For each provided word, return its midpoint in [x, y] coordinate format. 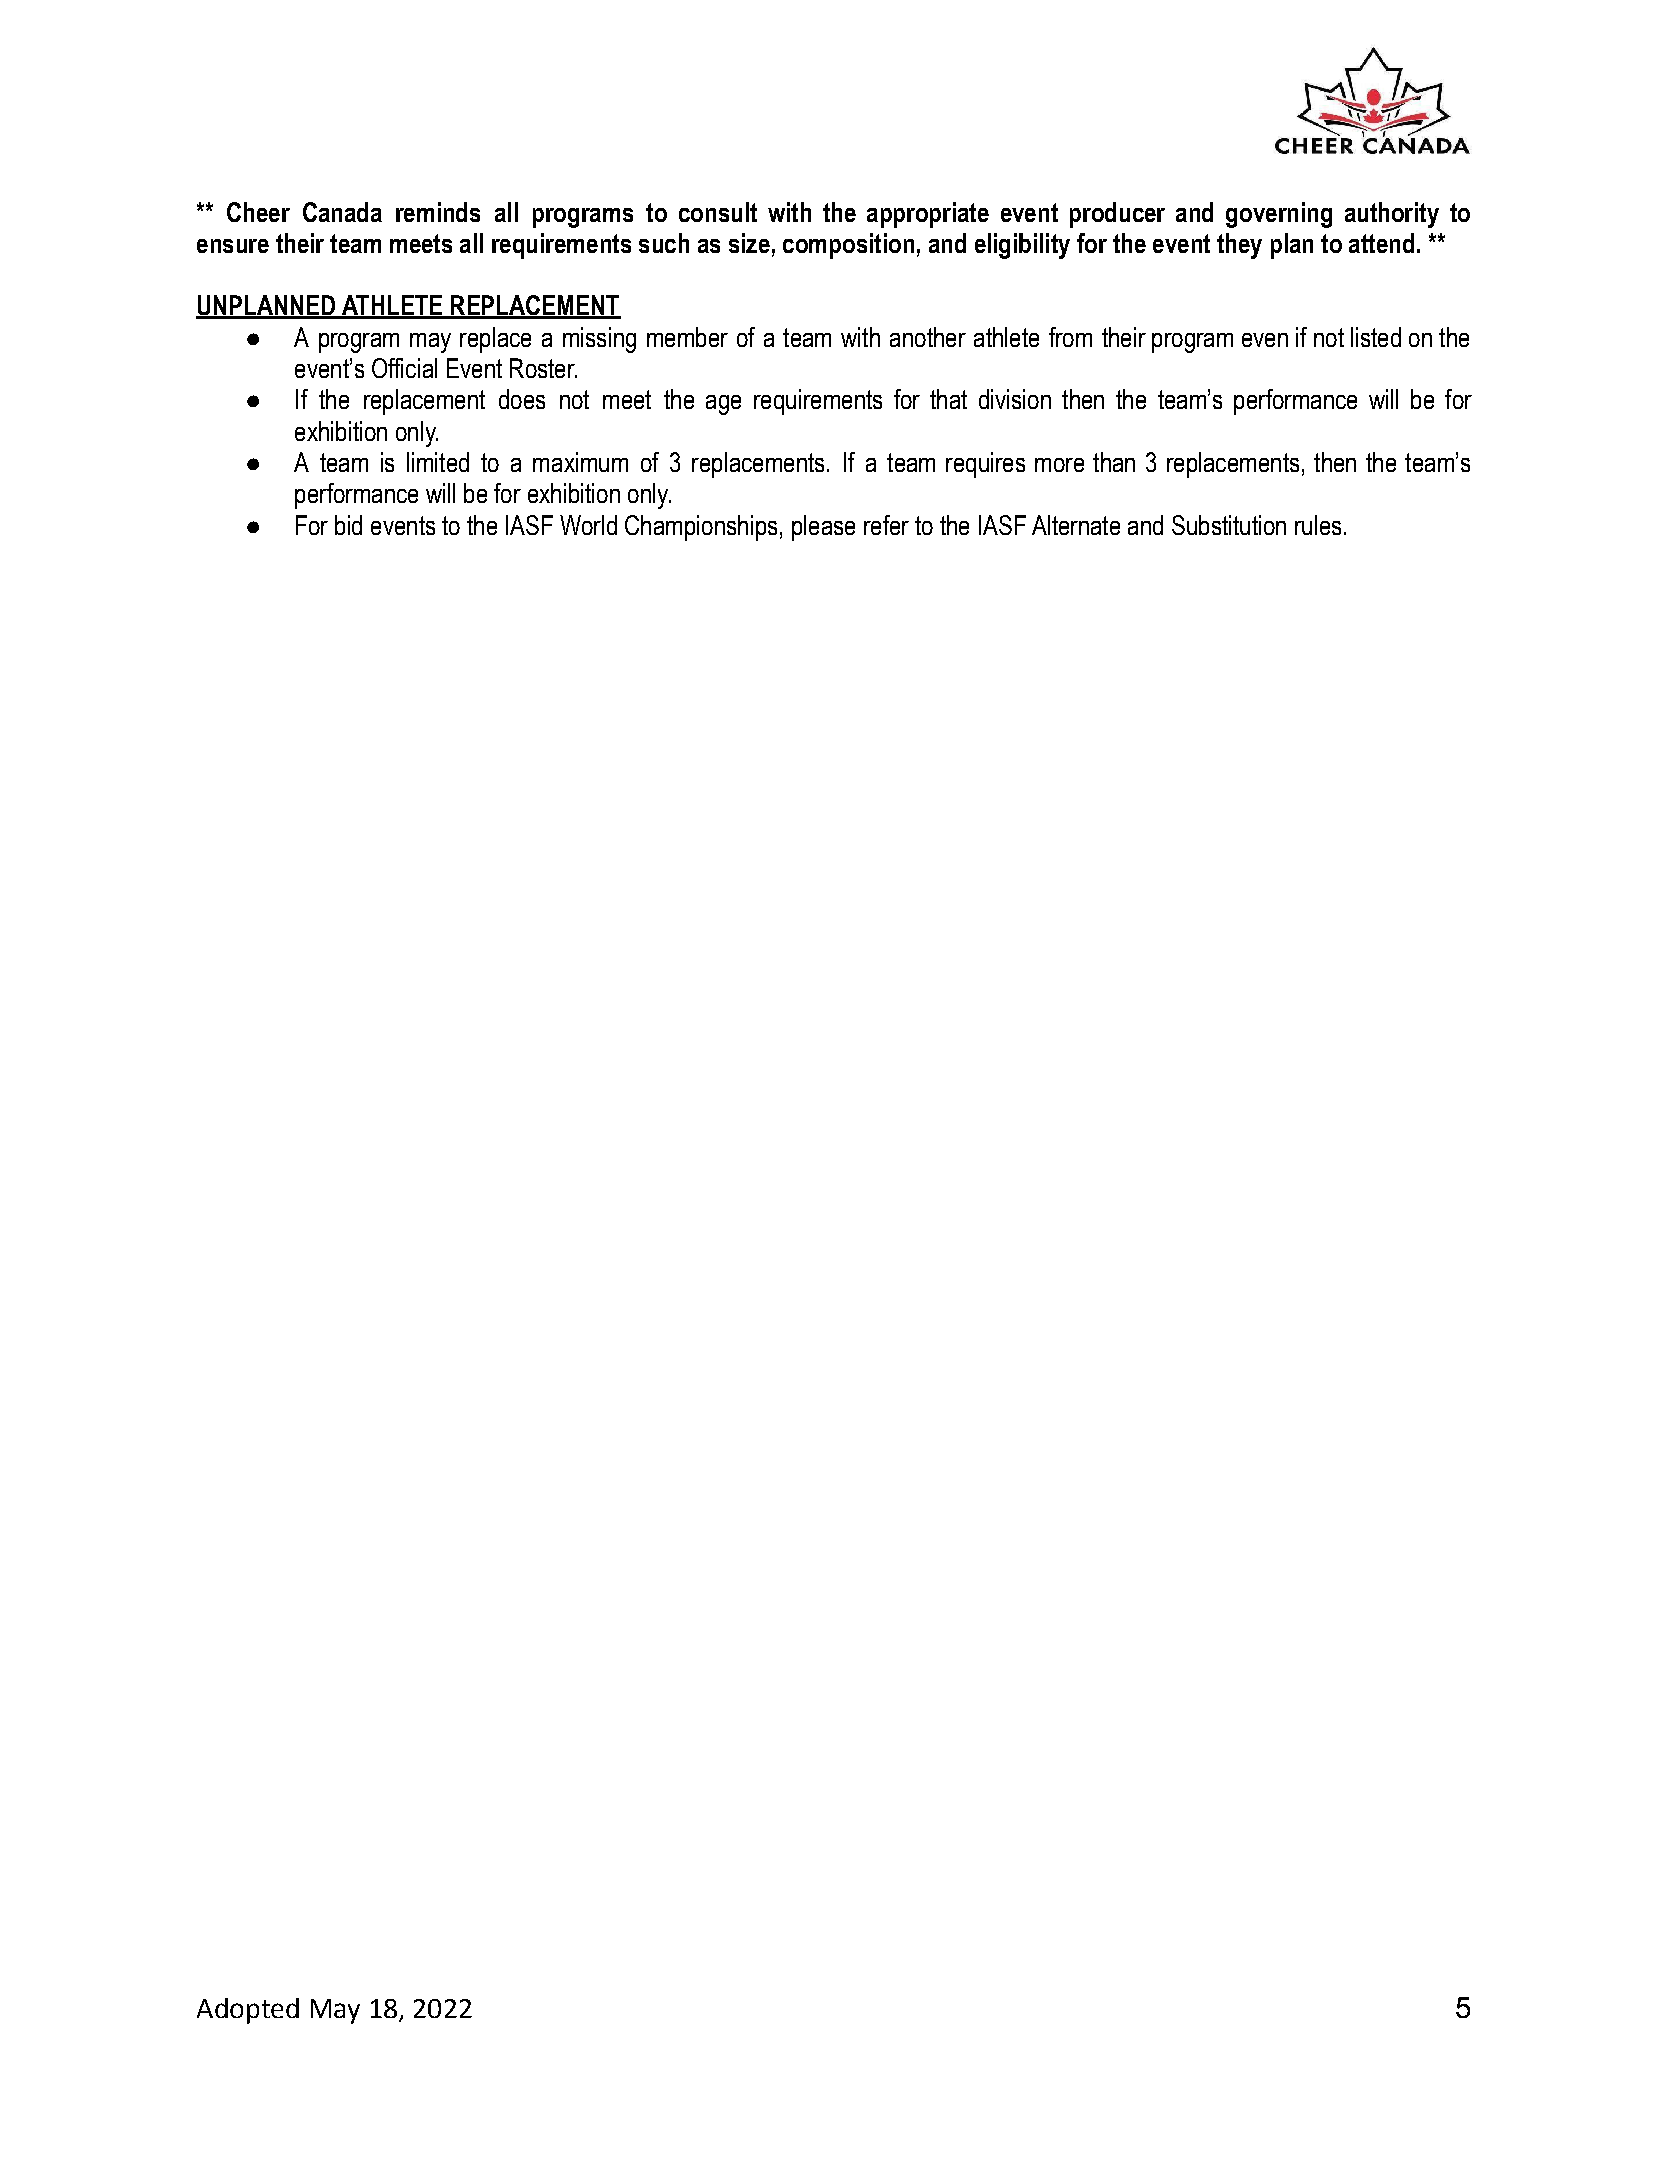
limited [438, 462]
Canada [342, 212]
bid [348, 525]
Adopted [248, 2011]
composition [848, 246]
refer [886, 525]
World [588, 525]
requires [985, 465]
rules [1318, 525]
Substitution [1229, 525]
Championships [701, 528]
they [1239, 246]
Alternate [1076, 525]
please [823, 528]
